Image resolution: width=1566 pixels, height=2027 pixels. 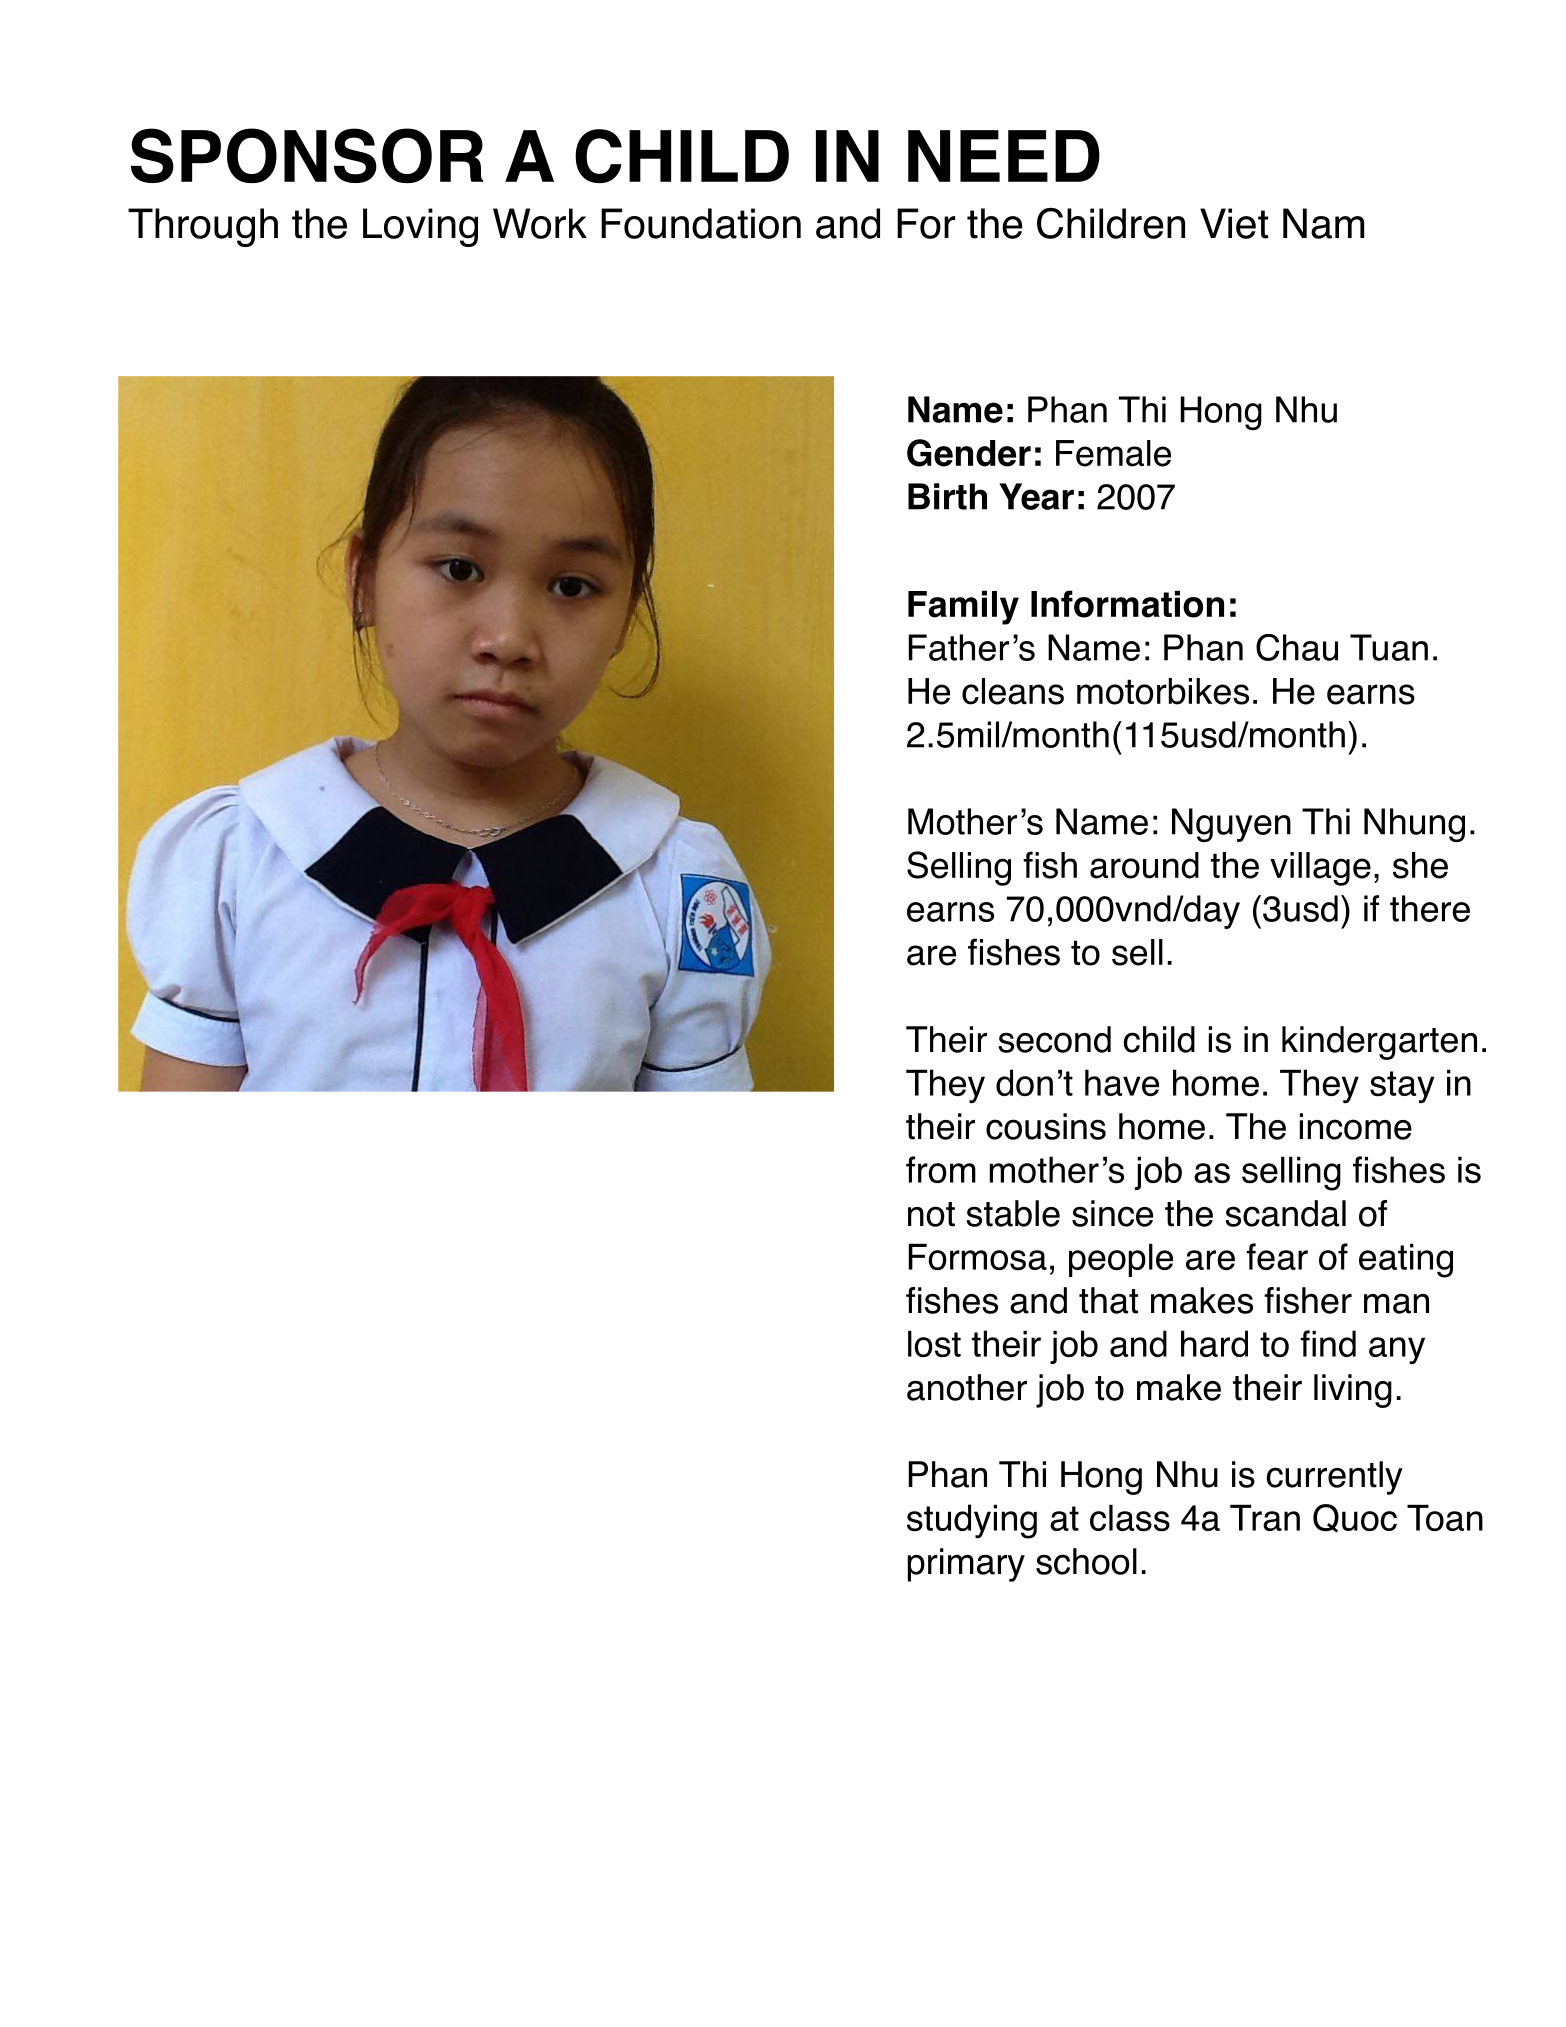 I want to click on studying, so click(x=972, y=1521).
